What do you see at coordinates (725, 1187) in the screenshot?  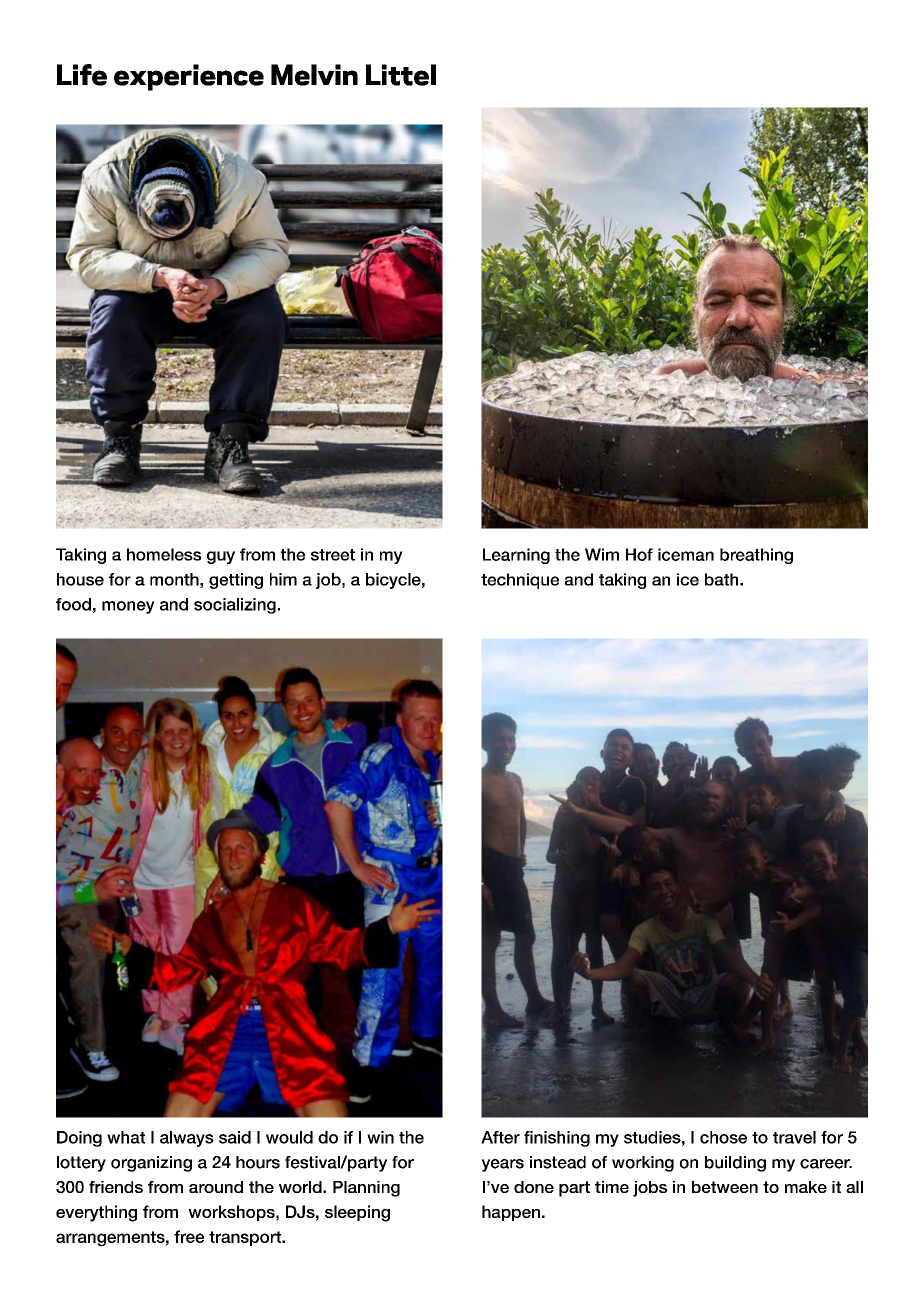 I see `between` at bounding box center [725, 1187].
